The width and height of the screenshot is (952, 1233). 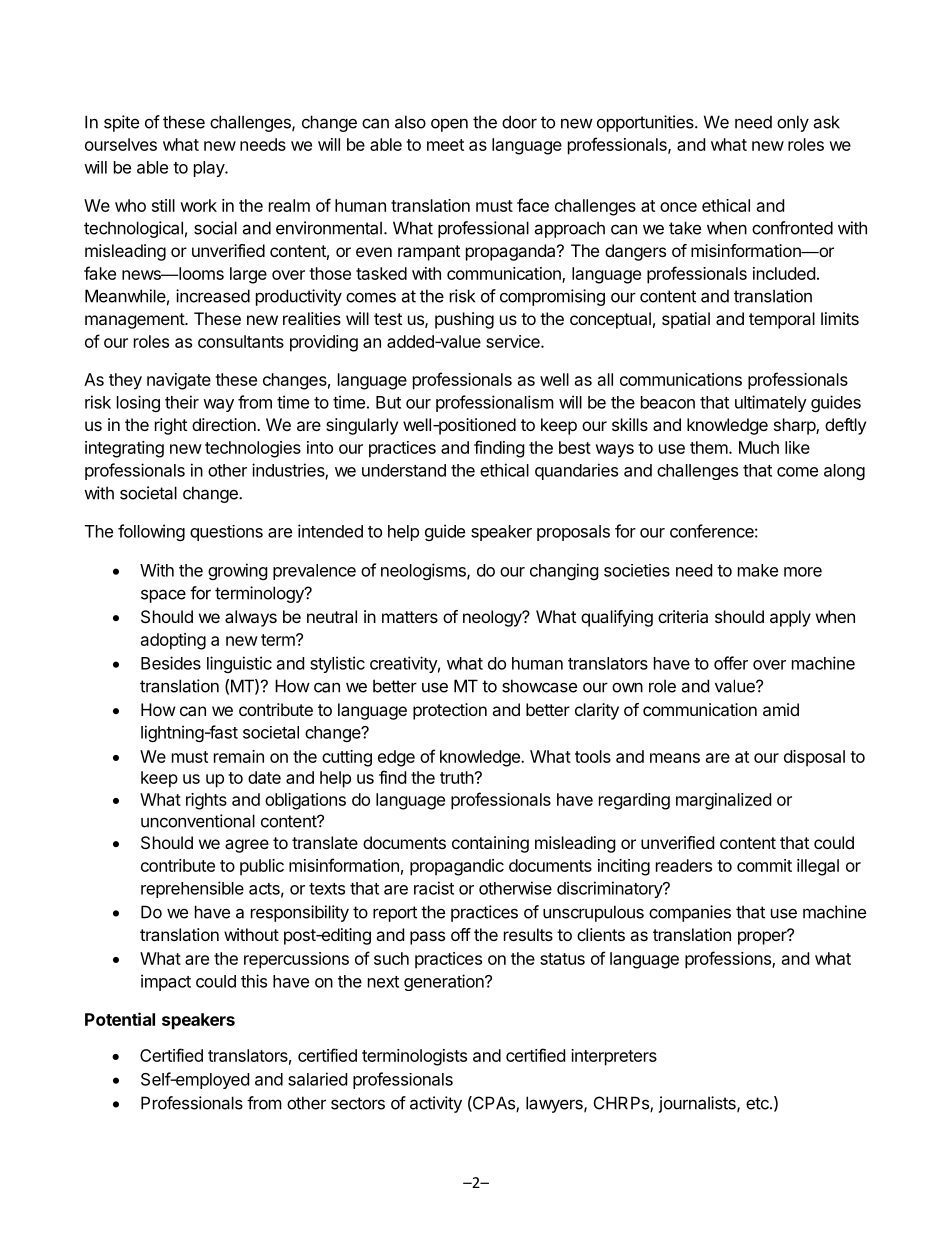 I want to click on remain, so click(x=239, y=756).
